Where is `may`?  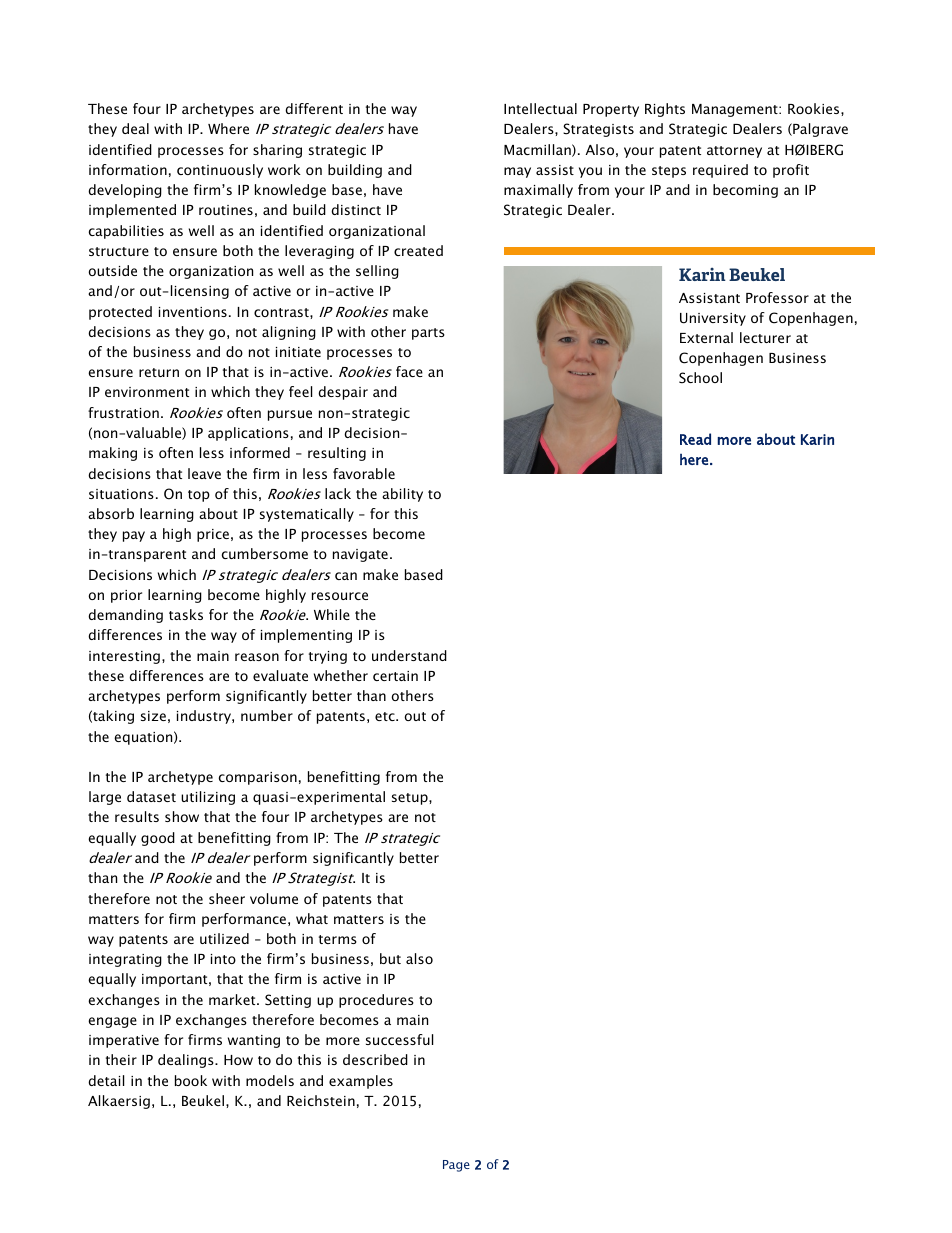 may is located at coordinates (517, 172).
